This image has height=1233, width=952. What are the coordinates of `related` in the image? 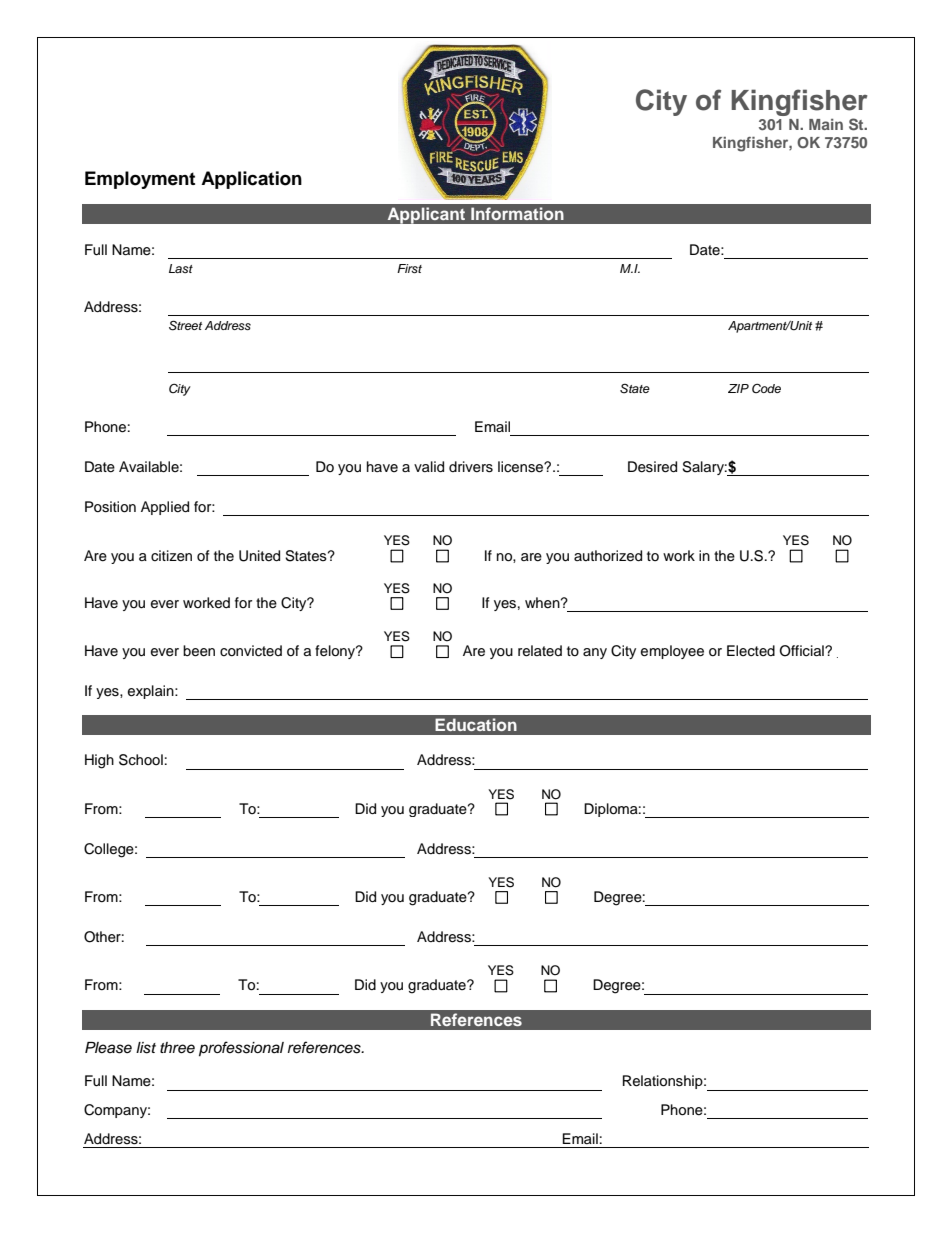 It's located at (540, 651).
